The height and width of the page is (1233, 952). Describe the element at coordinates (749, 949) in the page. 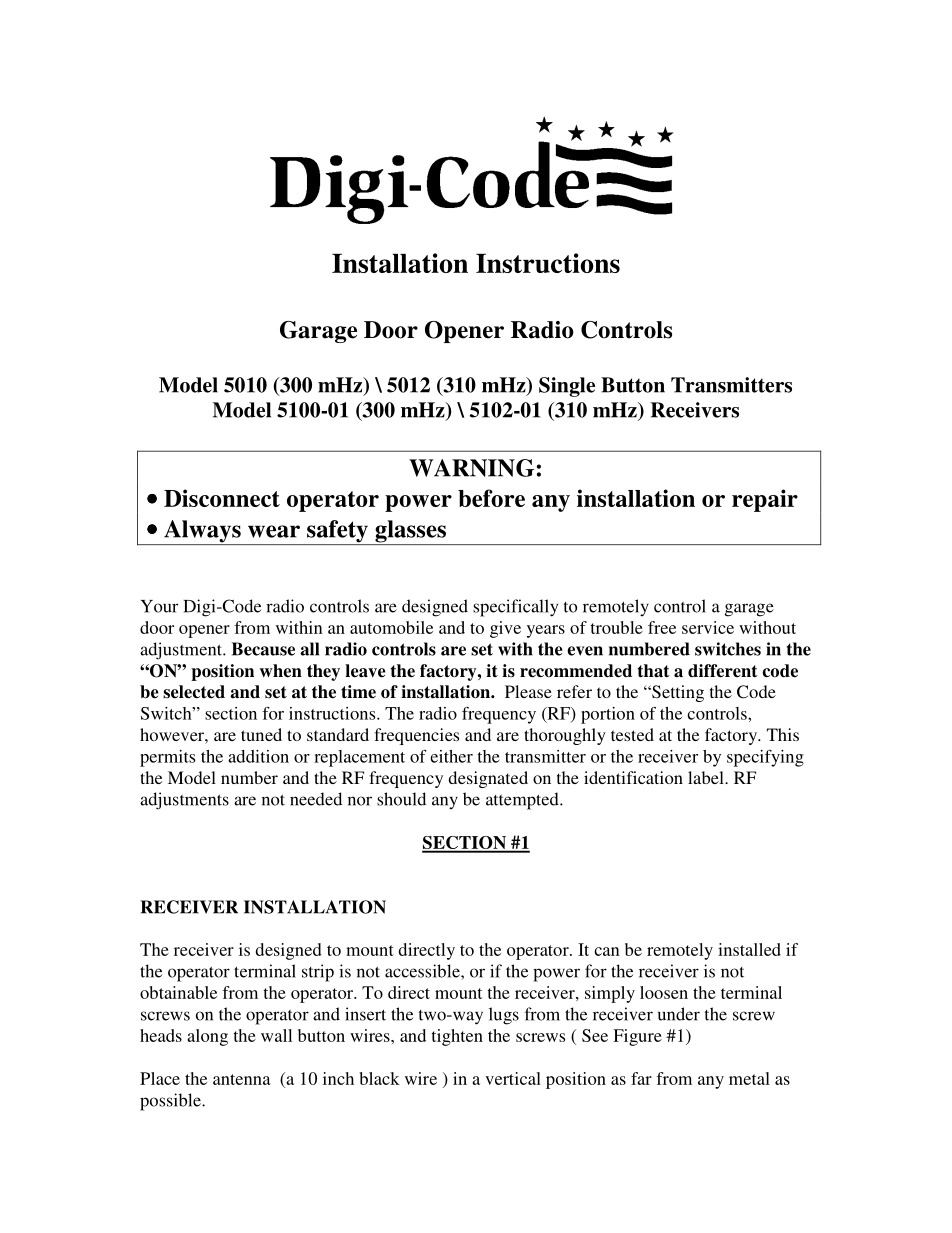

I see `installed` at that location.
